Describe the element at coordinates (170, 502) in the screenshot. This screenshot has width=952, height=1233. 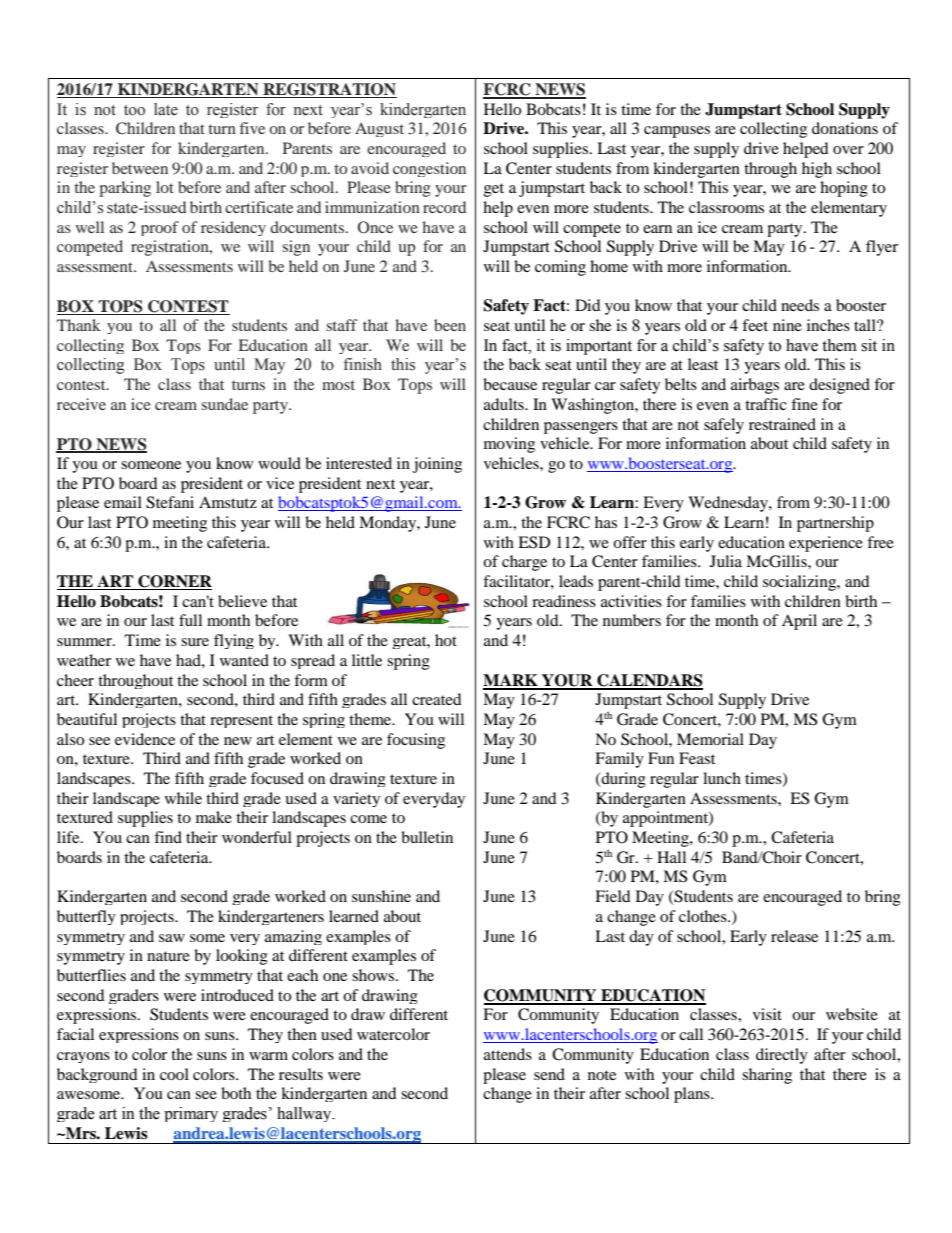
I see `Stefani` at that location.
